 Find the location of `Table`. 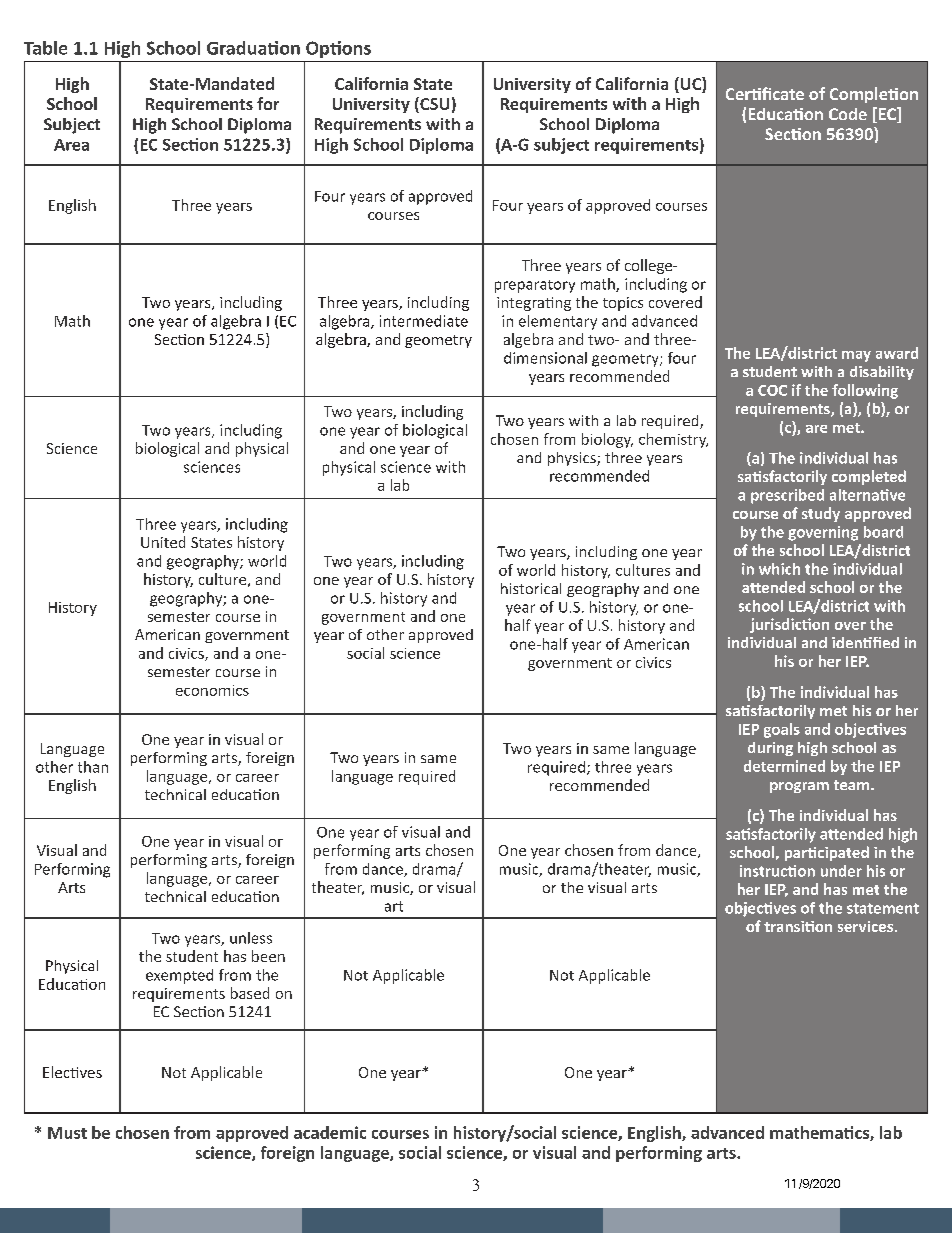

Table is located at coordinates (45, 48).
